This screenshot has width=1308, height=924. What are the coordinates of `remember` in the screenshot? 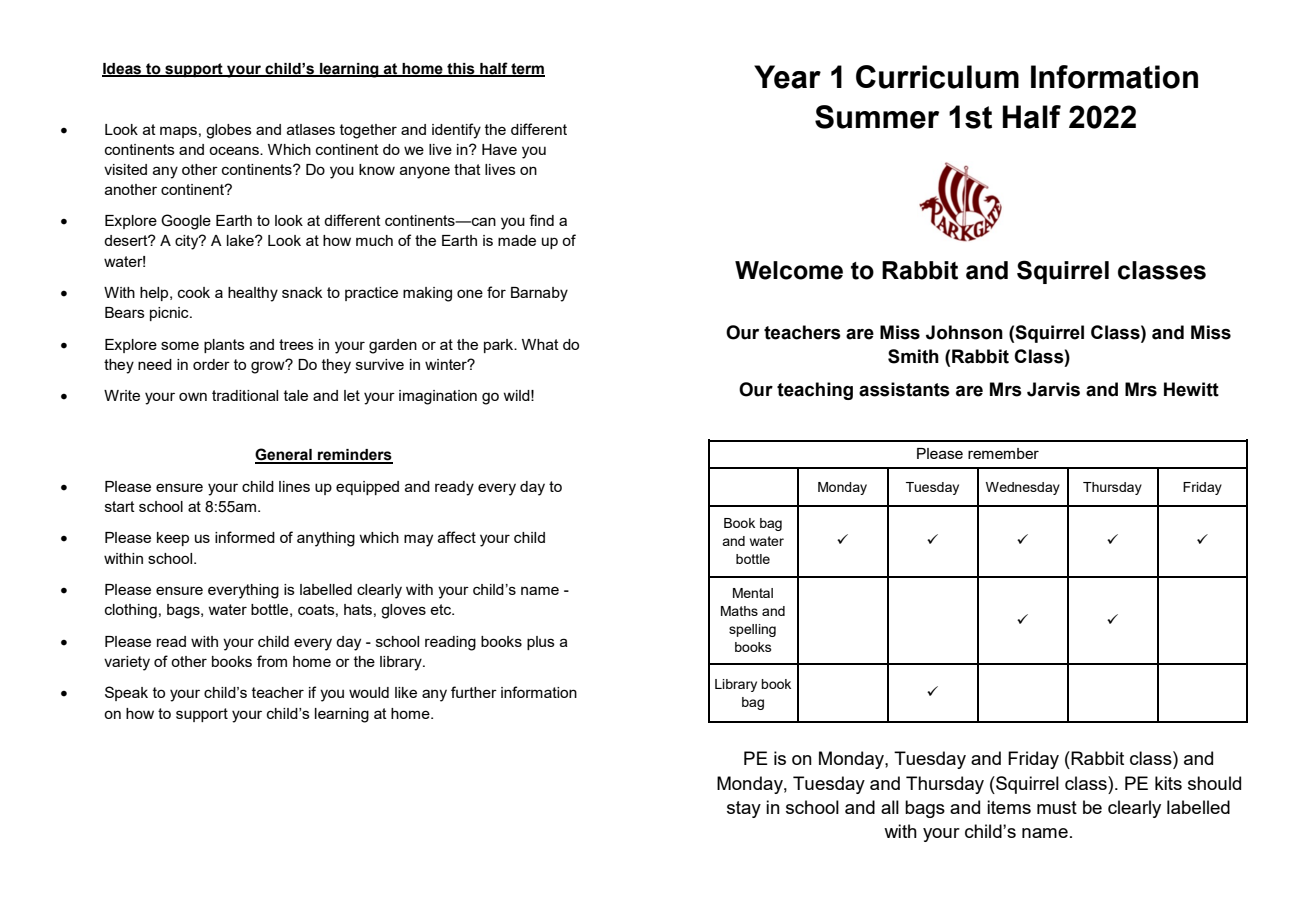 It's located at (1003, 453).
